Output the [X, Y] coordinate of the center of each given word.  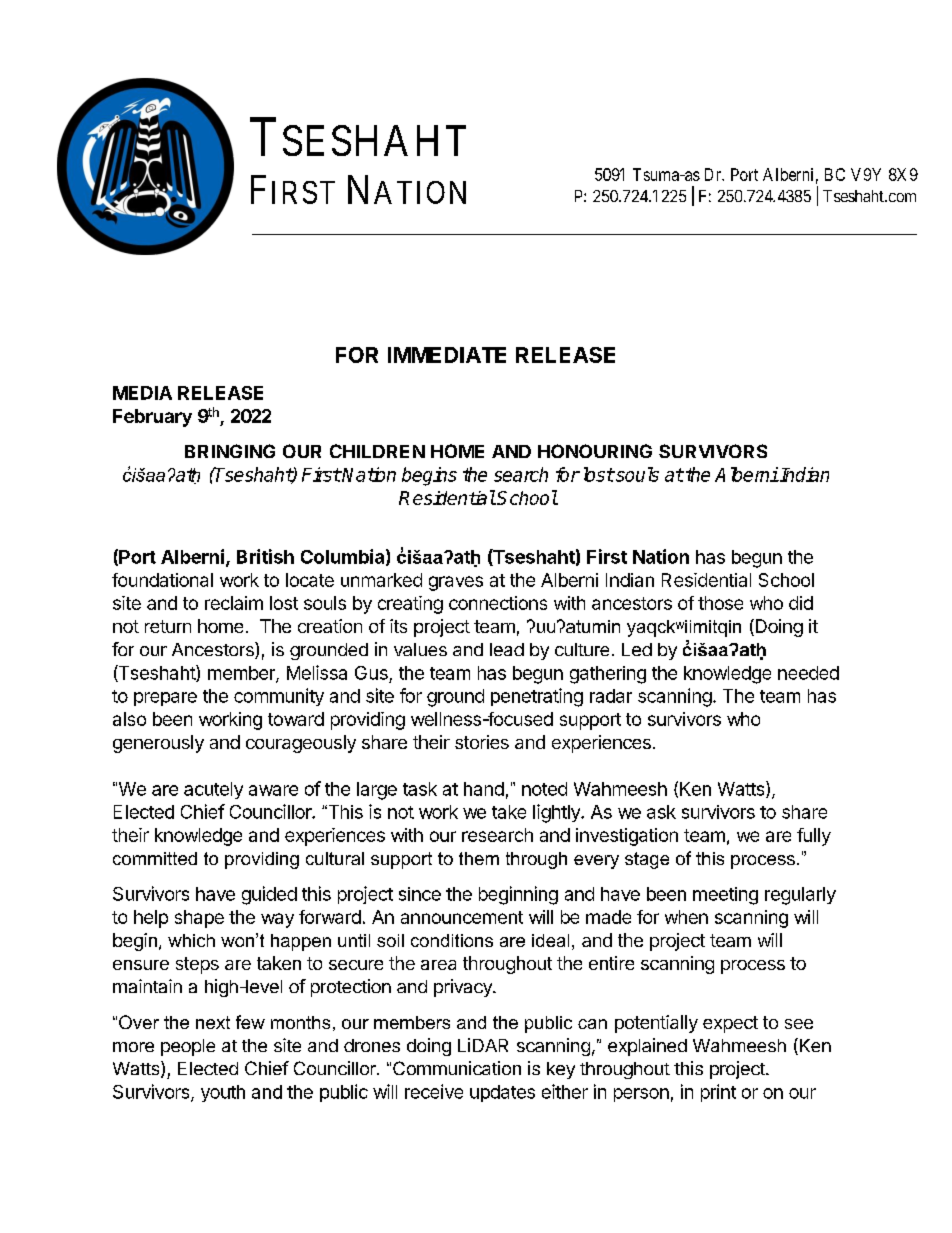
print [718, 1093]
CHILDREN [377, 451]
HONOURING [595, 451]
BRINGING [230, 451]
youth [223, 1093]
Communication [457, 1068]
